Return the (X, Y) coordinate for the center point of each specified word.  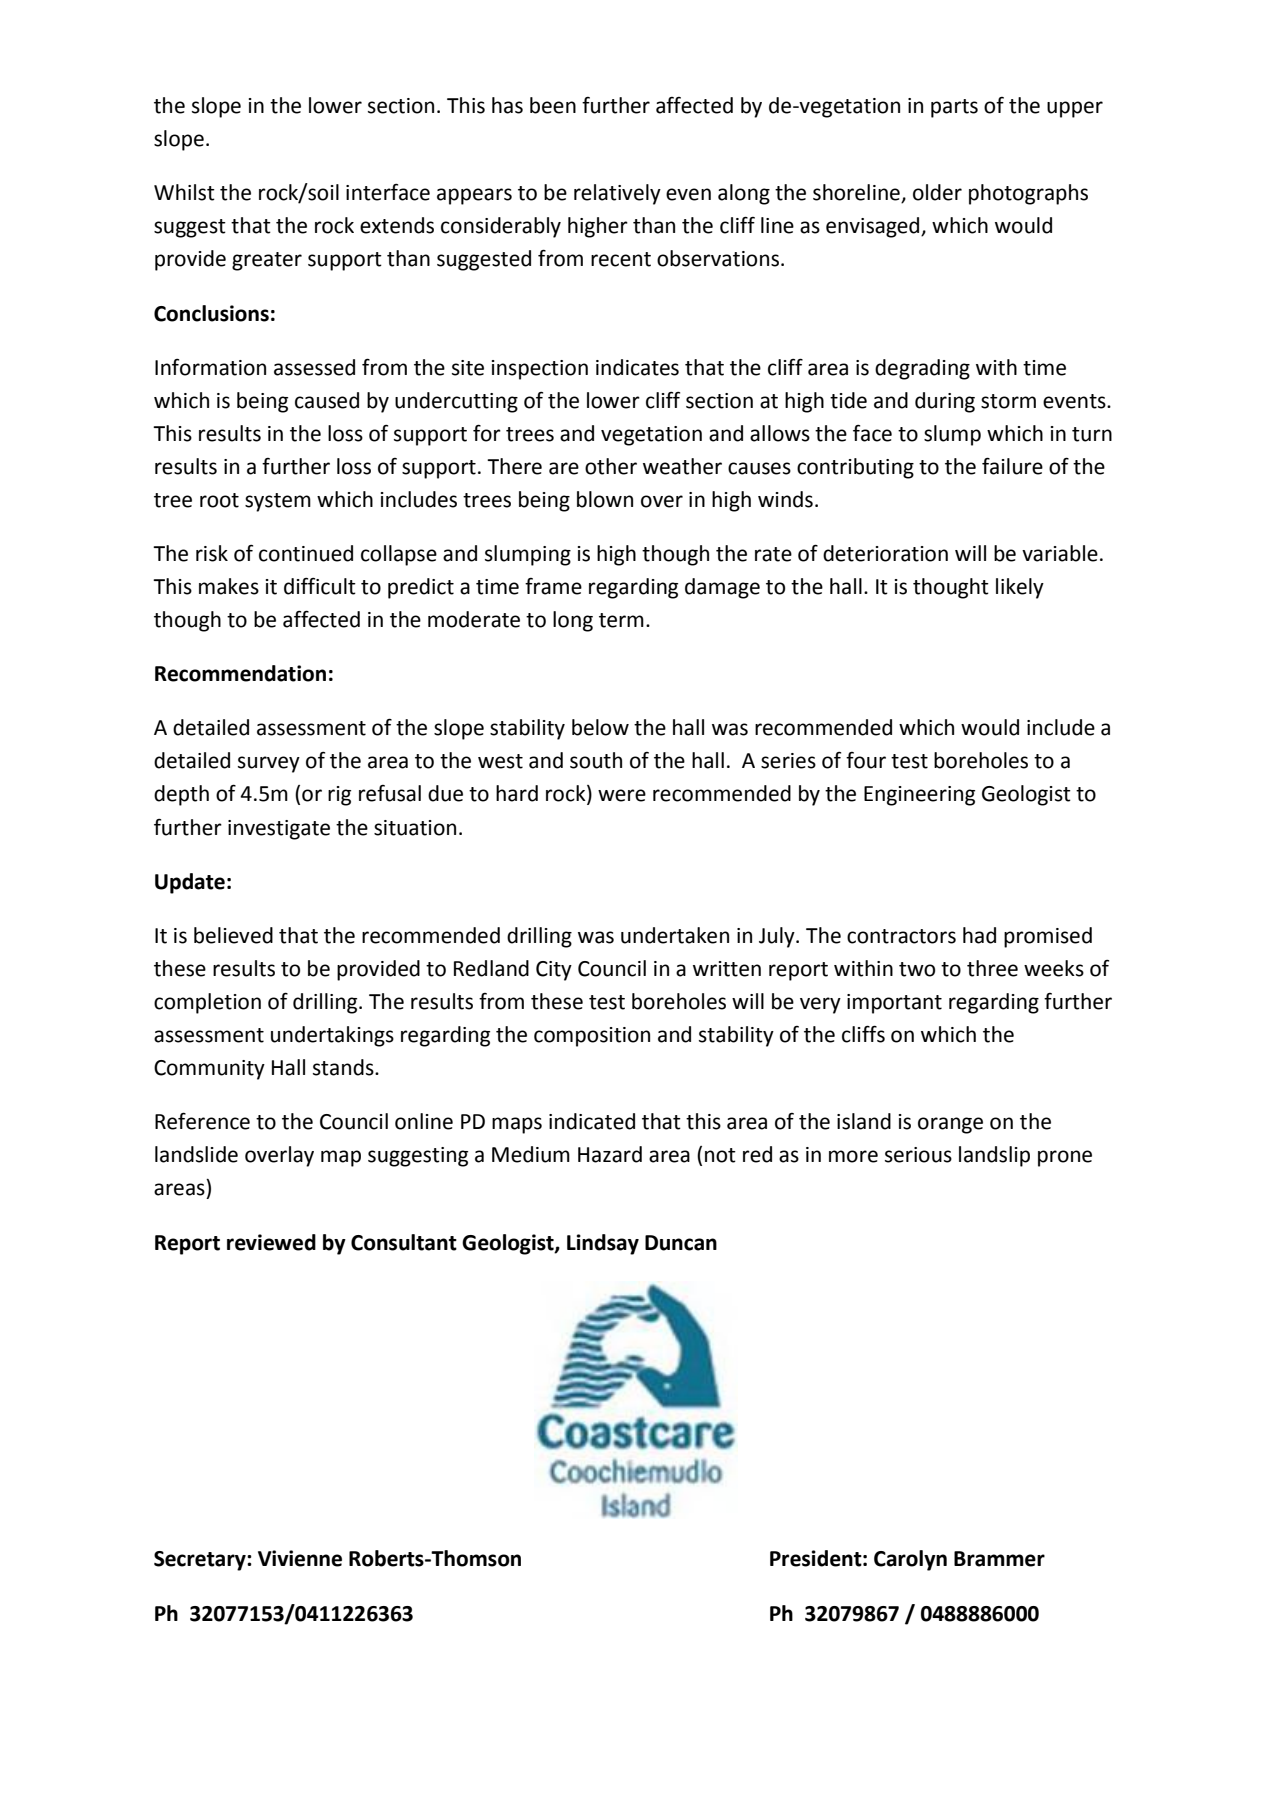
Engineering (919, 796)
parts (954, 108)
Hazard (610, 1154)
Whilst (184, 192)
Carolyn (910, 1560)
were (622, 795)
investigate (279, 830)
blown (605, 499)
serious (918, 1155)
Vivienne (300, 1558)
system (278, 502)
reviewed (271, 1242)
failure (1012, 466)
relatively (617, 194)
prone (1065, 1158)
